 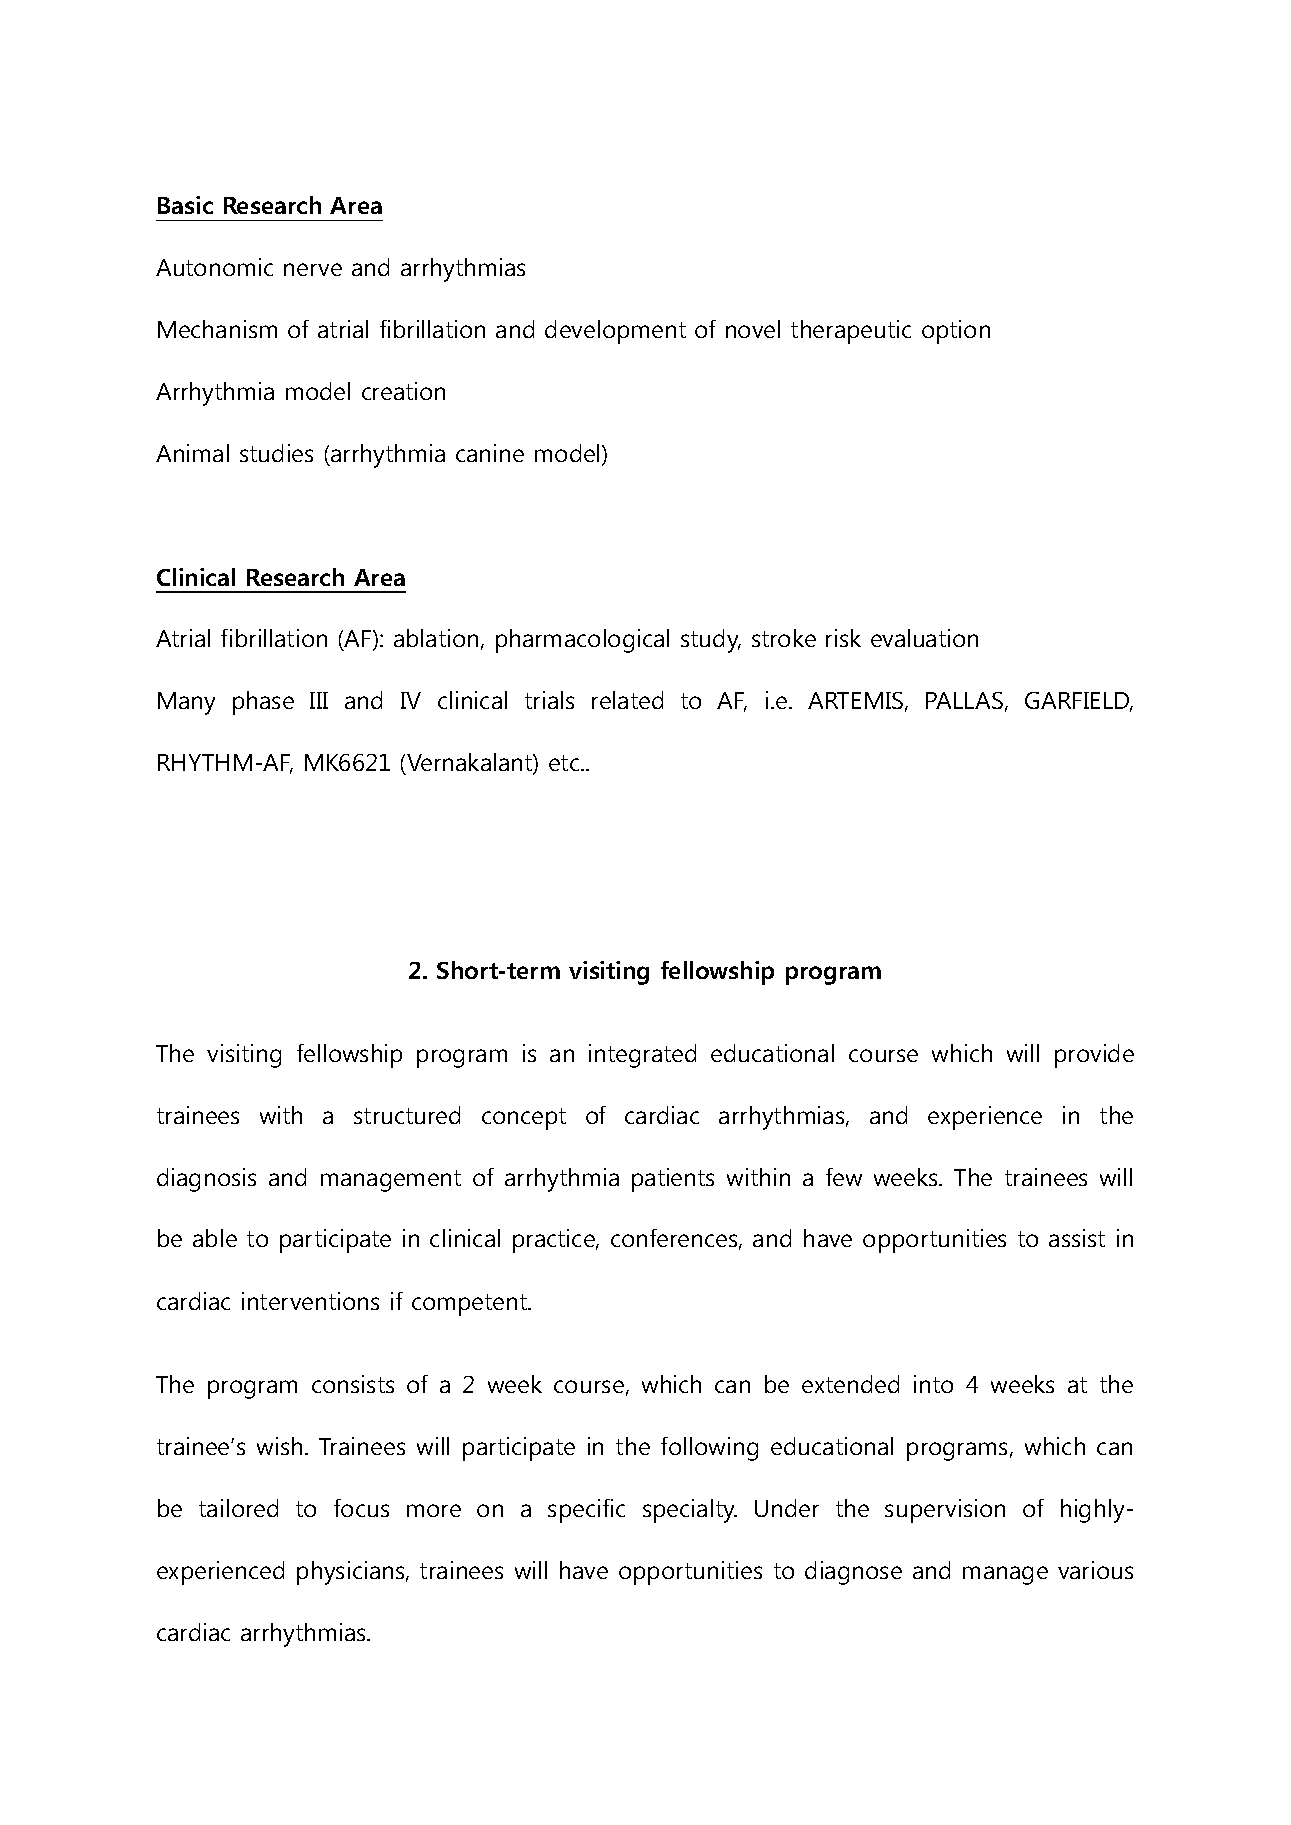 What do you see at coordinates (319, 700) in the screenshot?
I see `III` at bounding box center [319, 700].
